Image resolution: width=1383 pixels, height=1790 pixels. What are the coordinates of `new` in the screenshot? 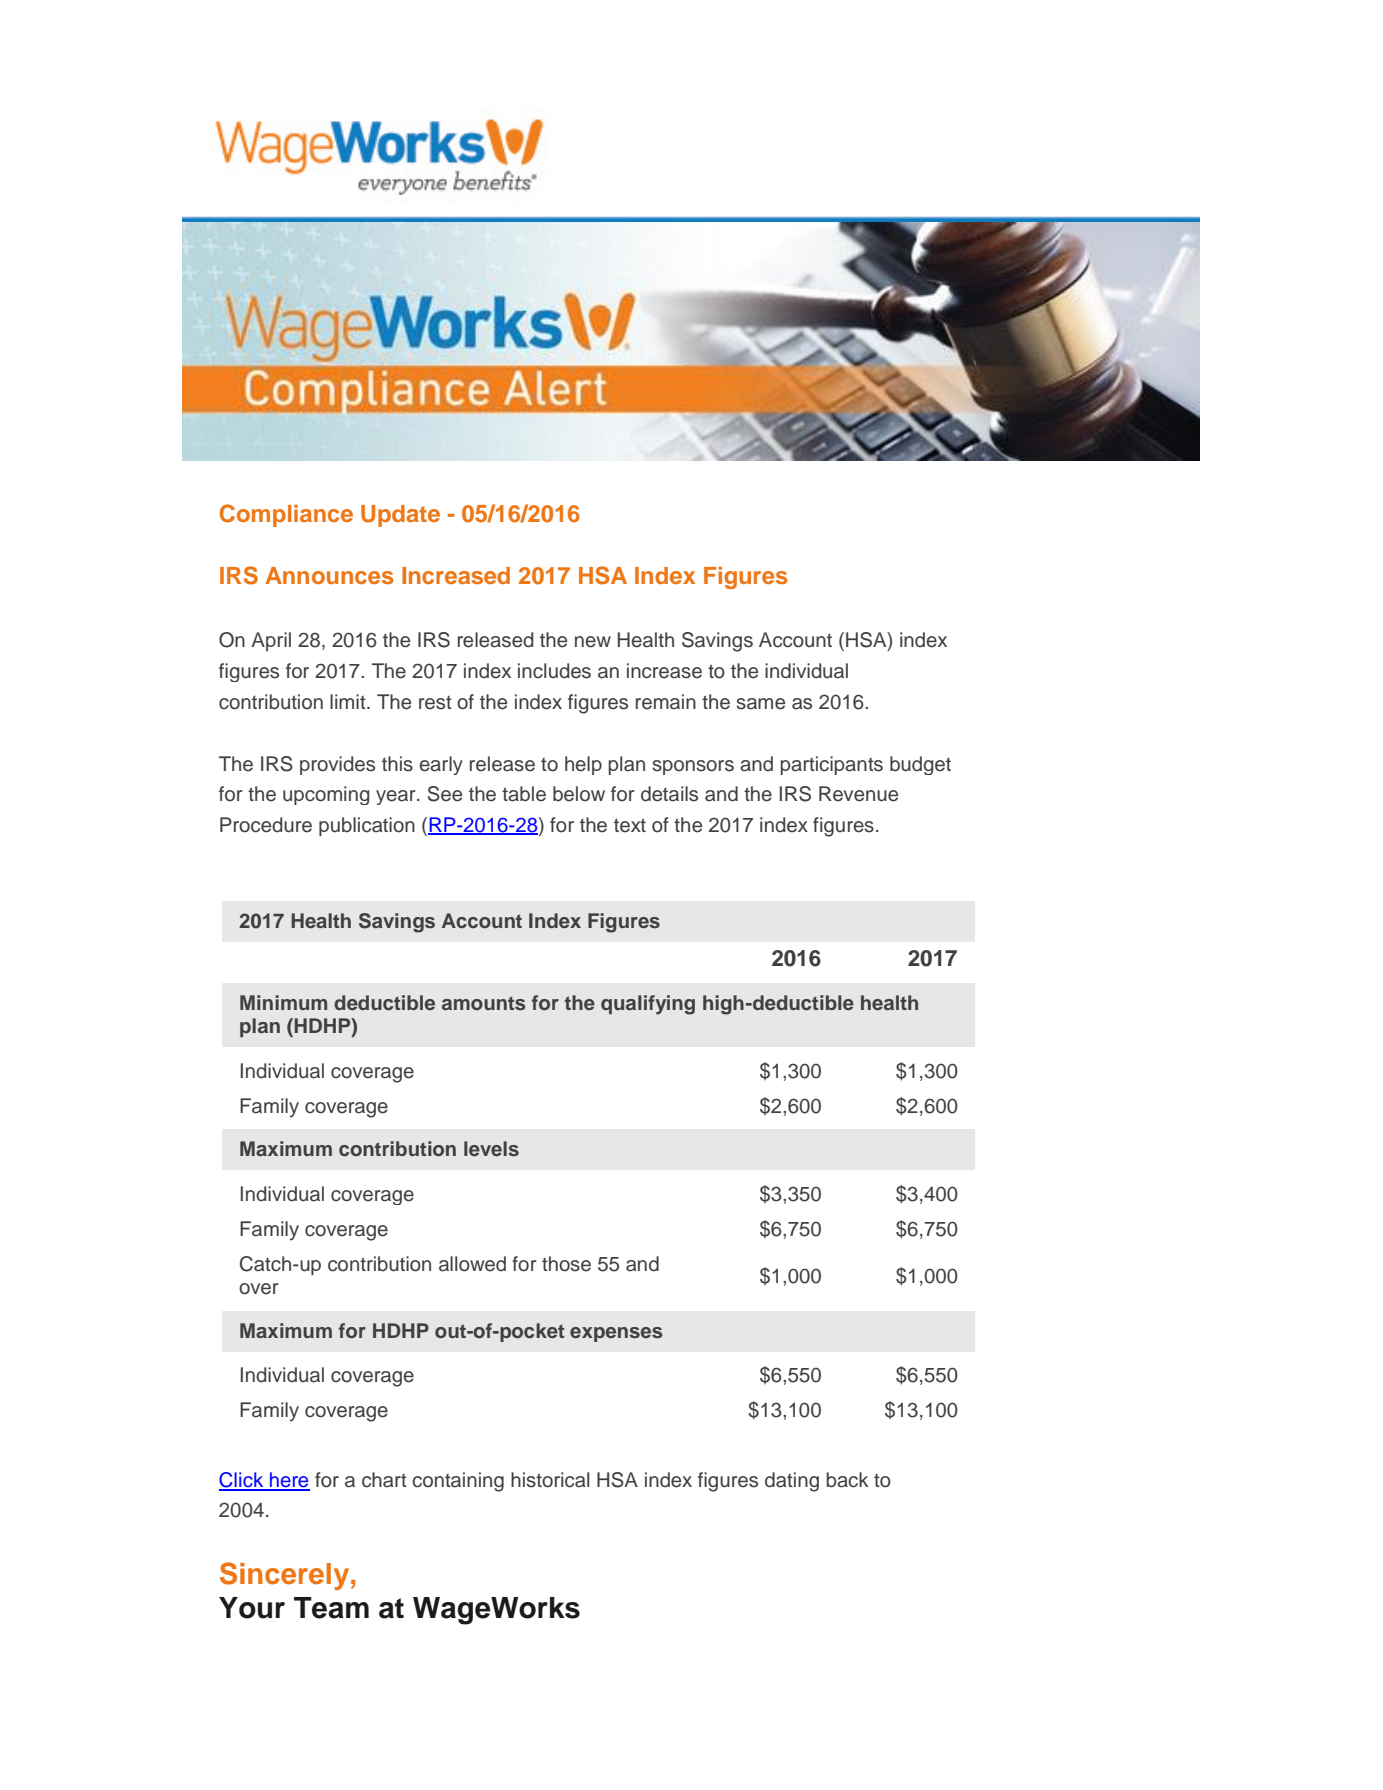 It's located at (593, 642).
